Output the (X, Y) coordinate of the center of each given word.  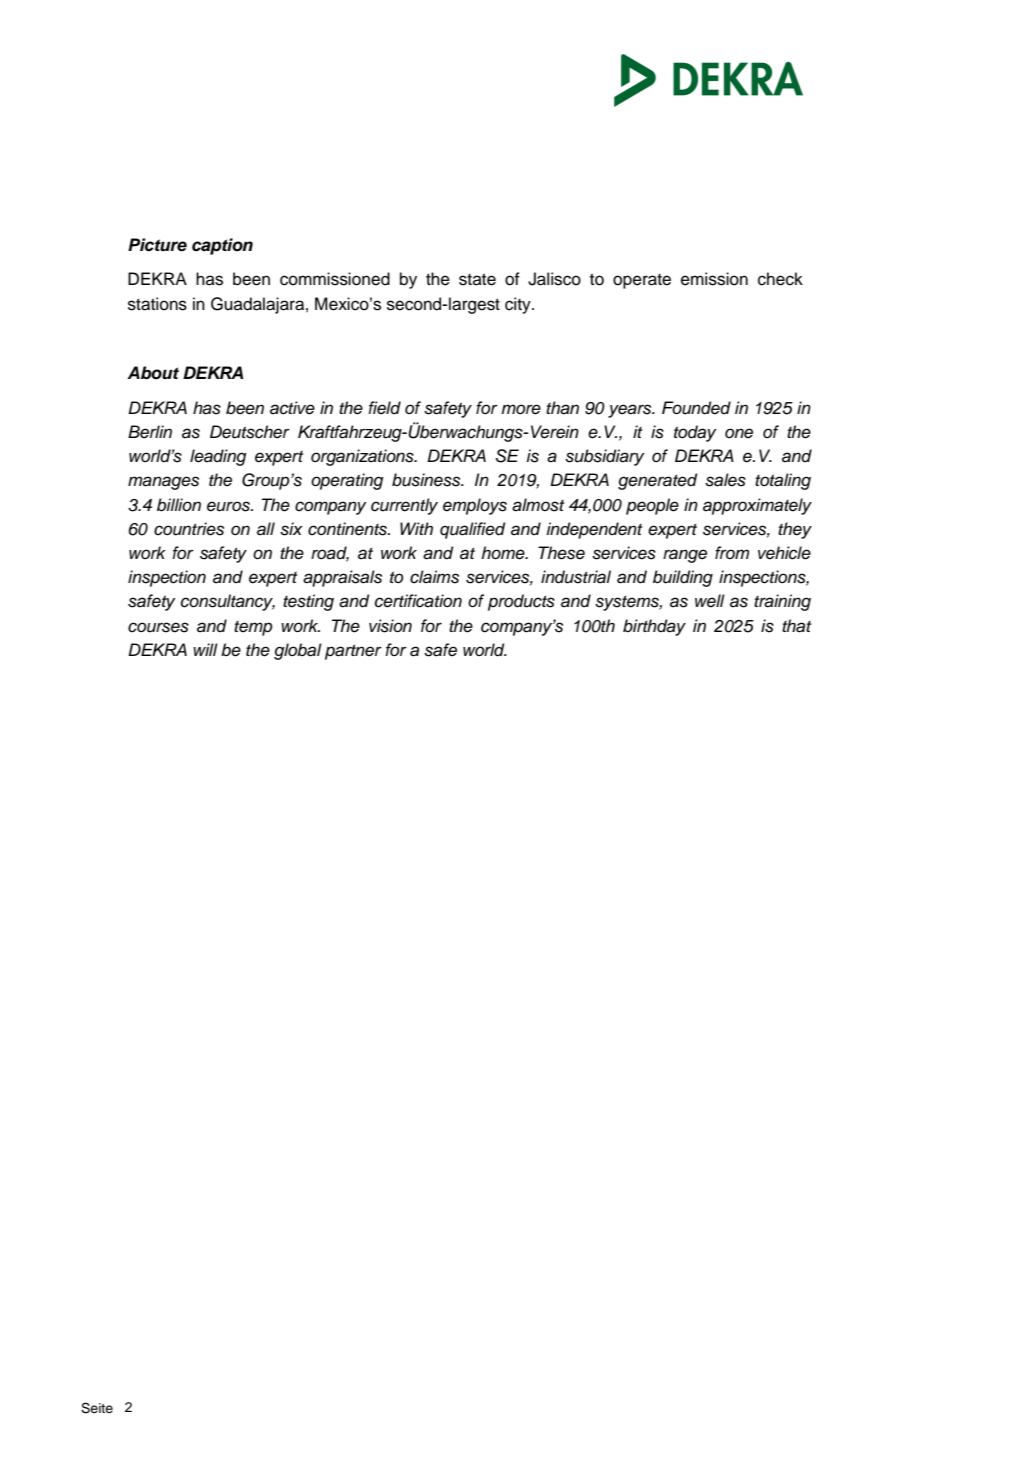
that (796, 626)
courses (158, 627)
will (205, 649)
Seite (97, 1408)
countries (189, 529)
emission (714, 279)
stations (157, 304)
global (298, 651)
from (732, 552)
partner (353, 652)
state (477, 279)
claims (434, 577)
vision (390, 626)
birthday (654, 627)
